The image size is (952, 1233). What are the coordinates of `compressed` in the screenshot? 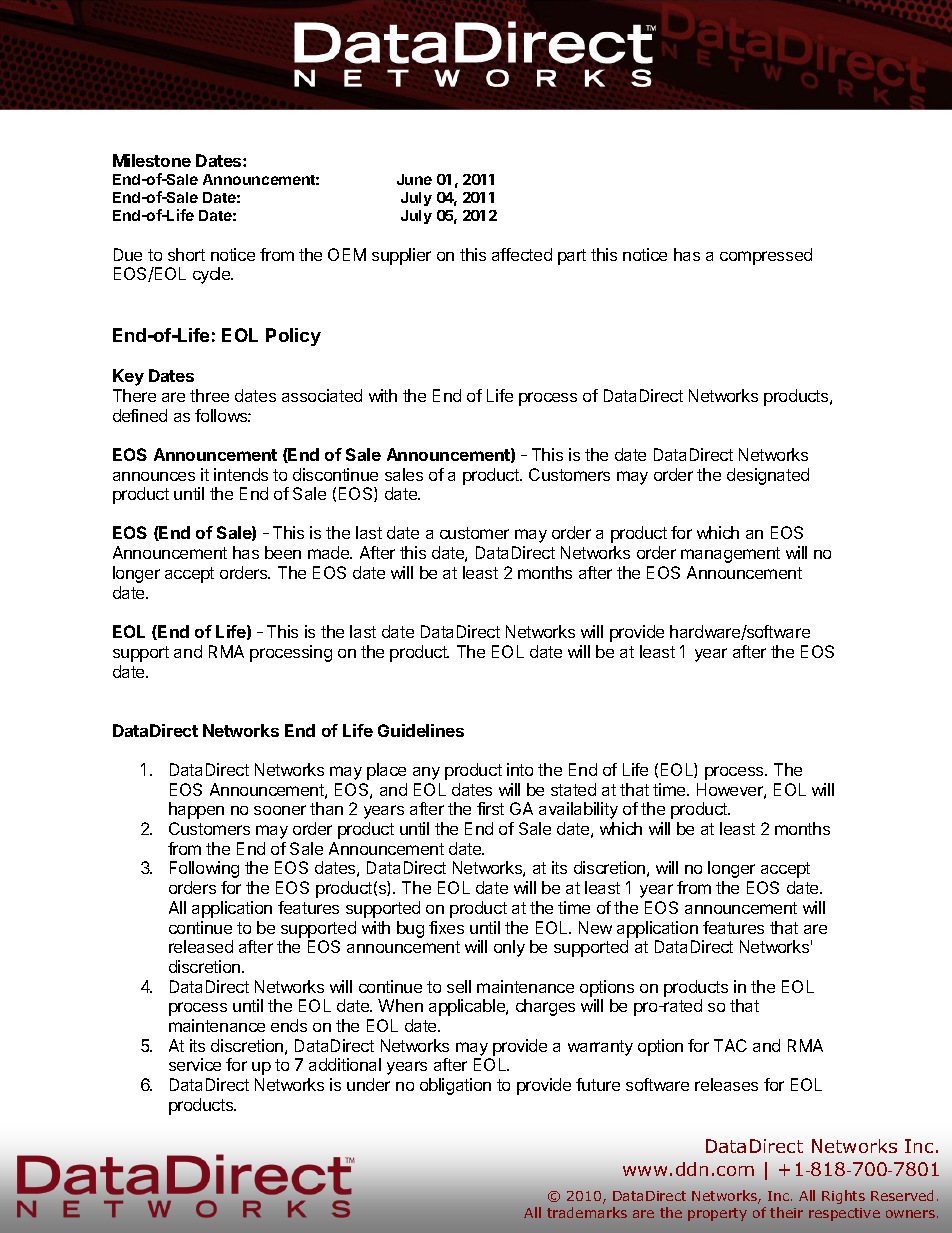 It's located at (766, 256).
